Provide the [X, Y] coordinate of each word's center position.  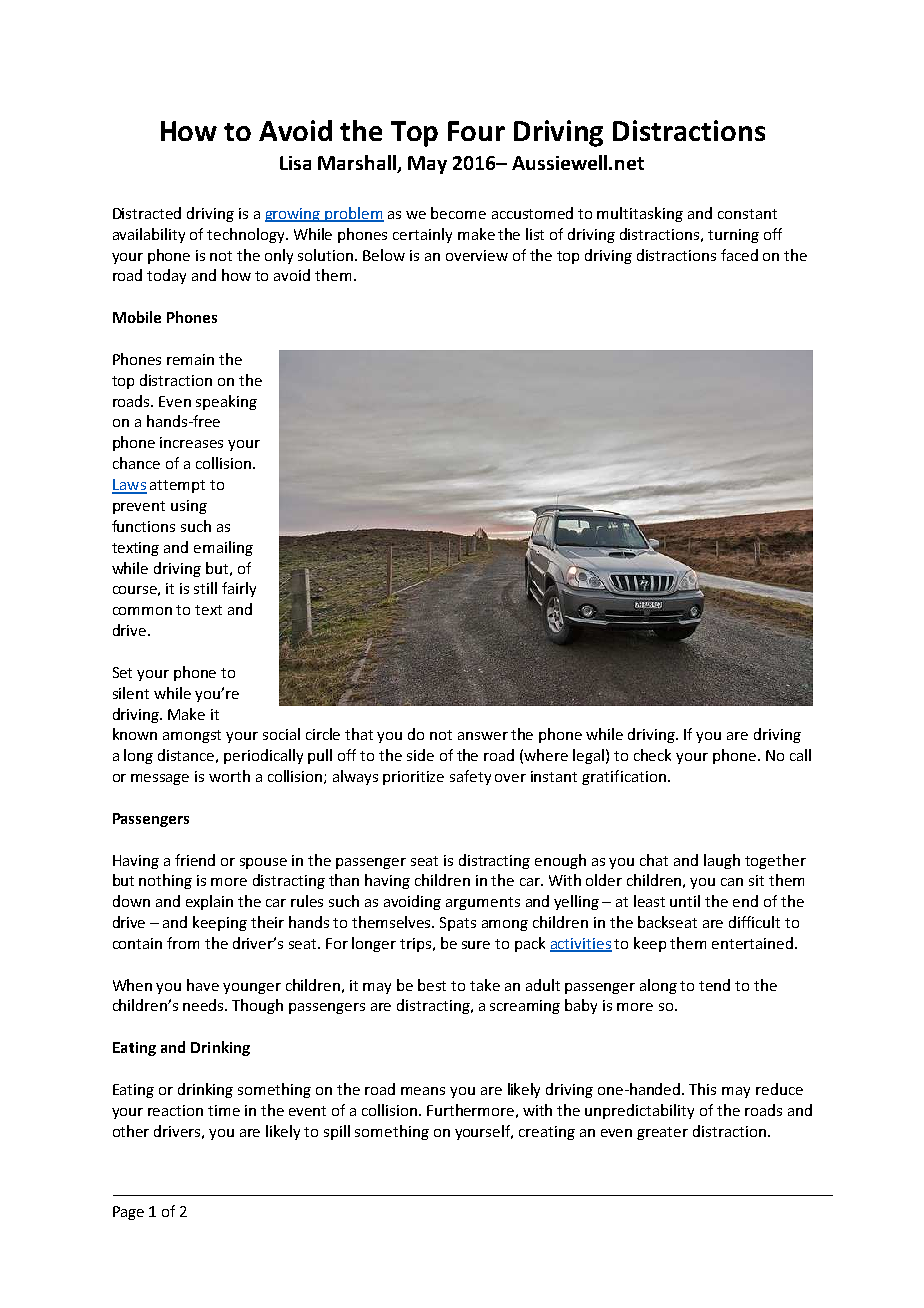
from [183, 943]
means [423, 1091]
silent [131, 693]
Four [476, 131]
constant [747, 214]
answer [483, 736]
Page [128, 1213]
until [685, 901]
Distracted [147, 213]
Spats [458, 924]
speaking [226, 402]
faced [739, 255]
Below [384, 255]
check [652, 755]
